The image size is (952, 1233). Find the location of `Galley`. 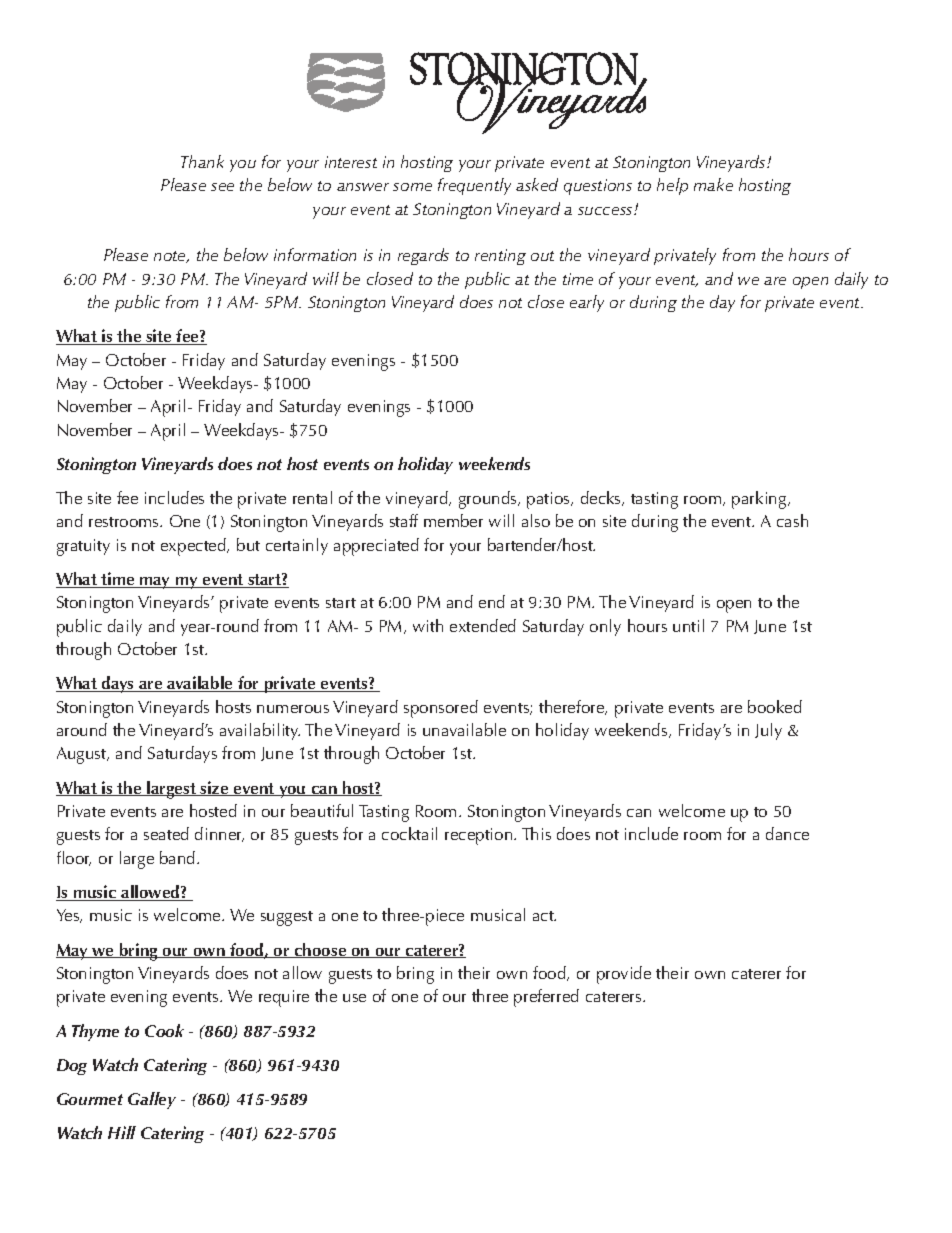

Galley is located at coordinates (152, 1100).
